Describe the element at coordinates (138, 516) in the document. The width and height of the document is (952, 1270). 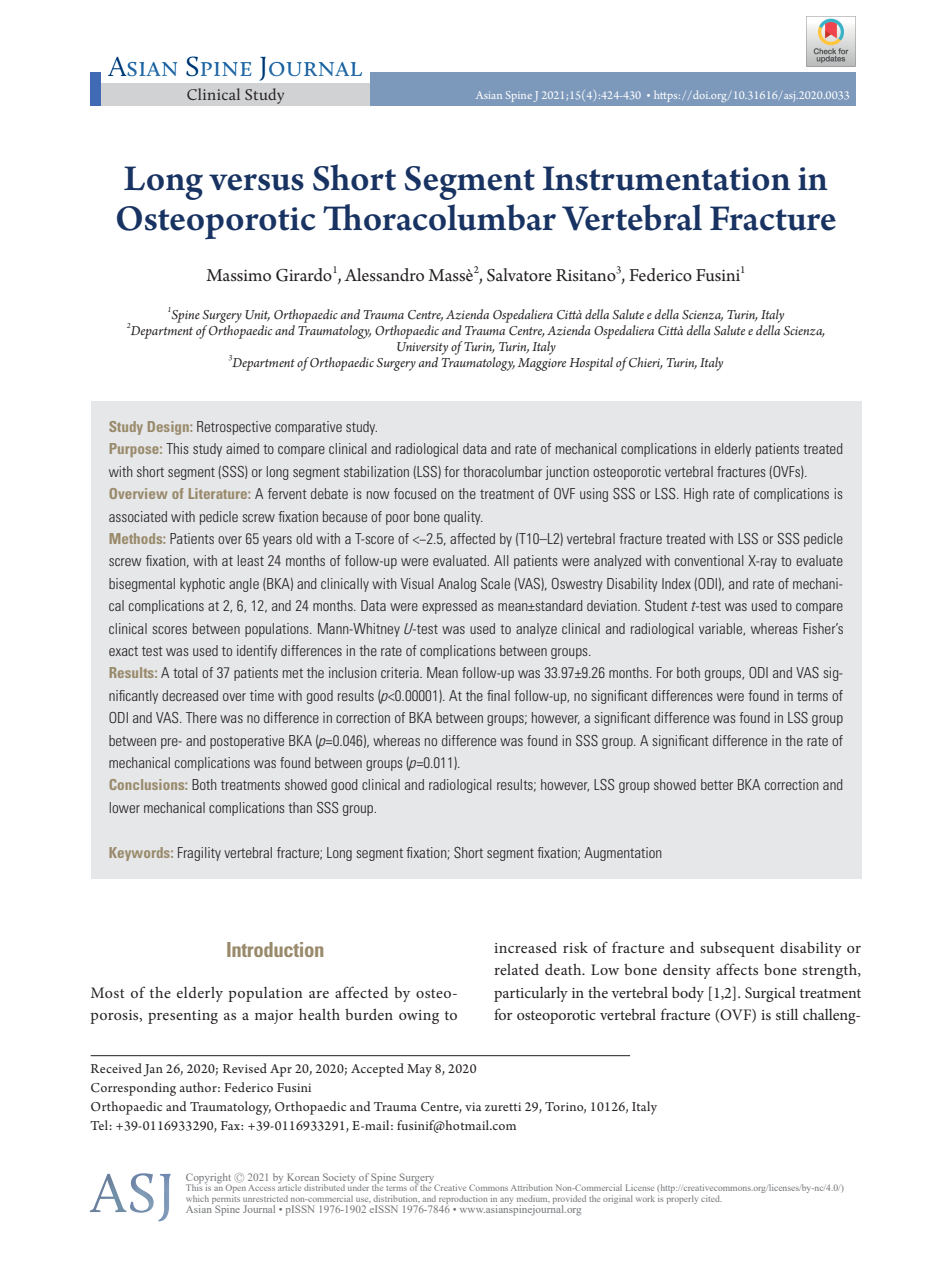
I see `associated` at that location.
